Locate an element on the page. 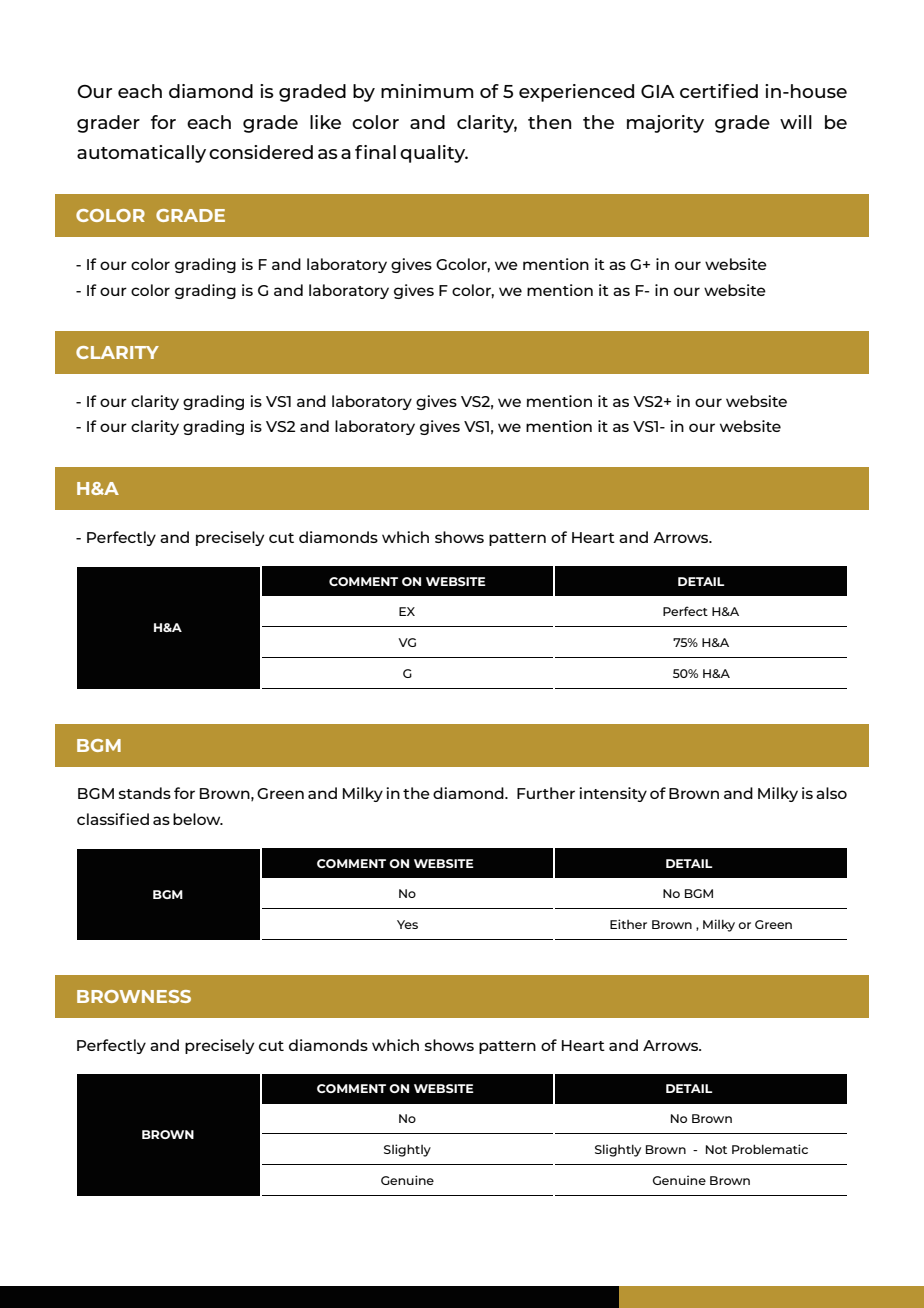 Image resolution: width=924 pixels, height=1308 pixels. Problematic is located at coordinates (770, 1149).
